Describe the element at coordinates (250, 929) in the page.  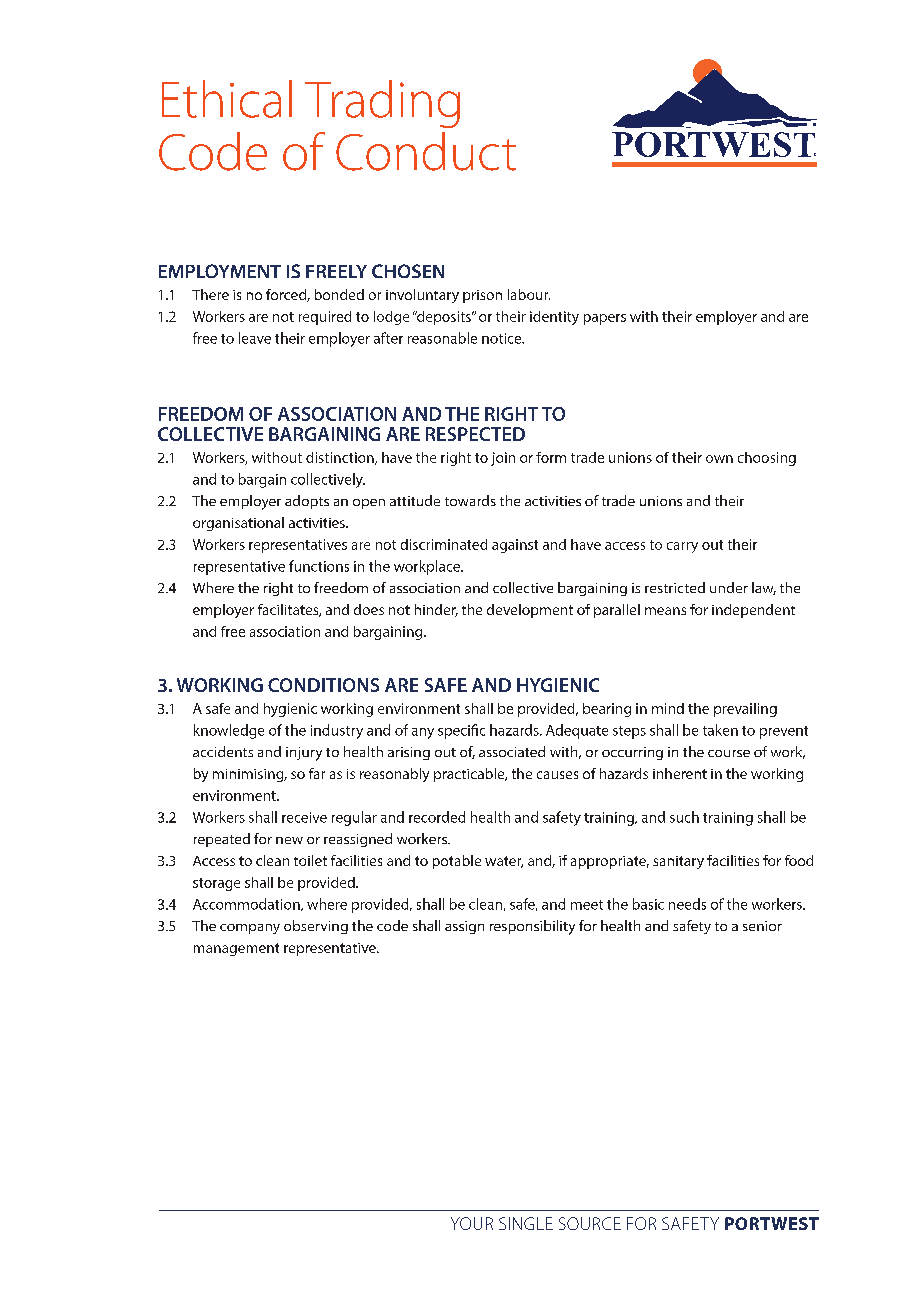
I see `company` at that location.
